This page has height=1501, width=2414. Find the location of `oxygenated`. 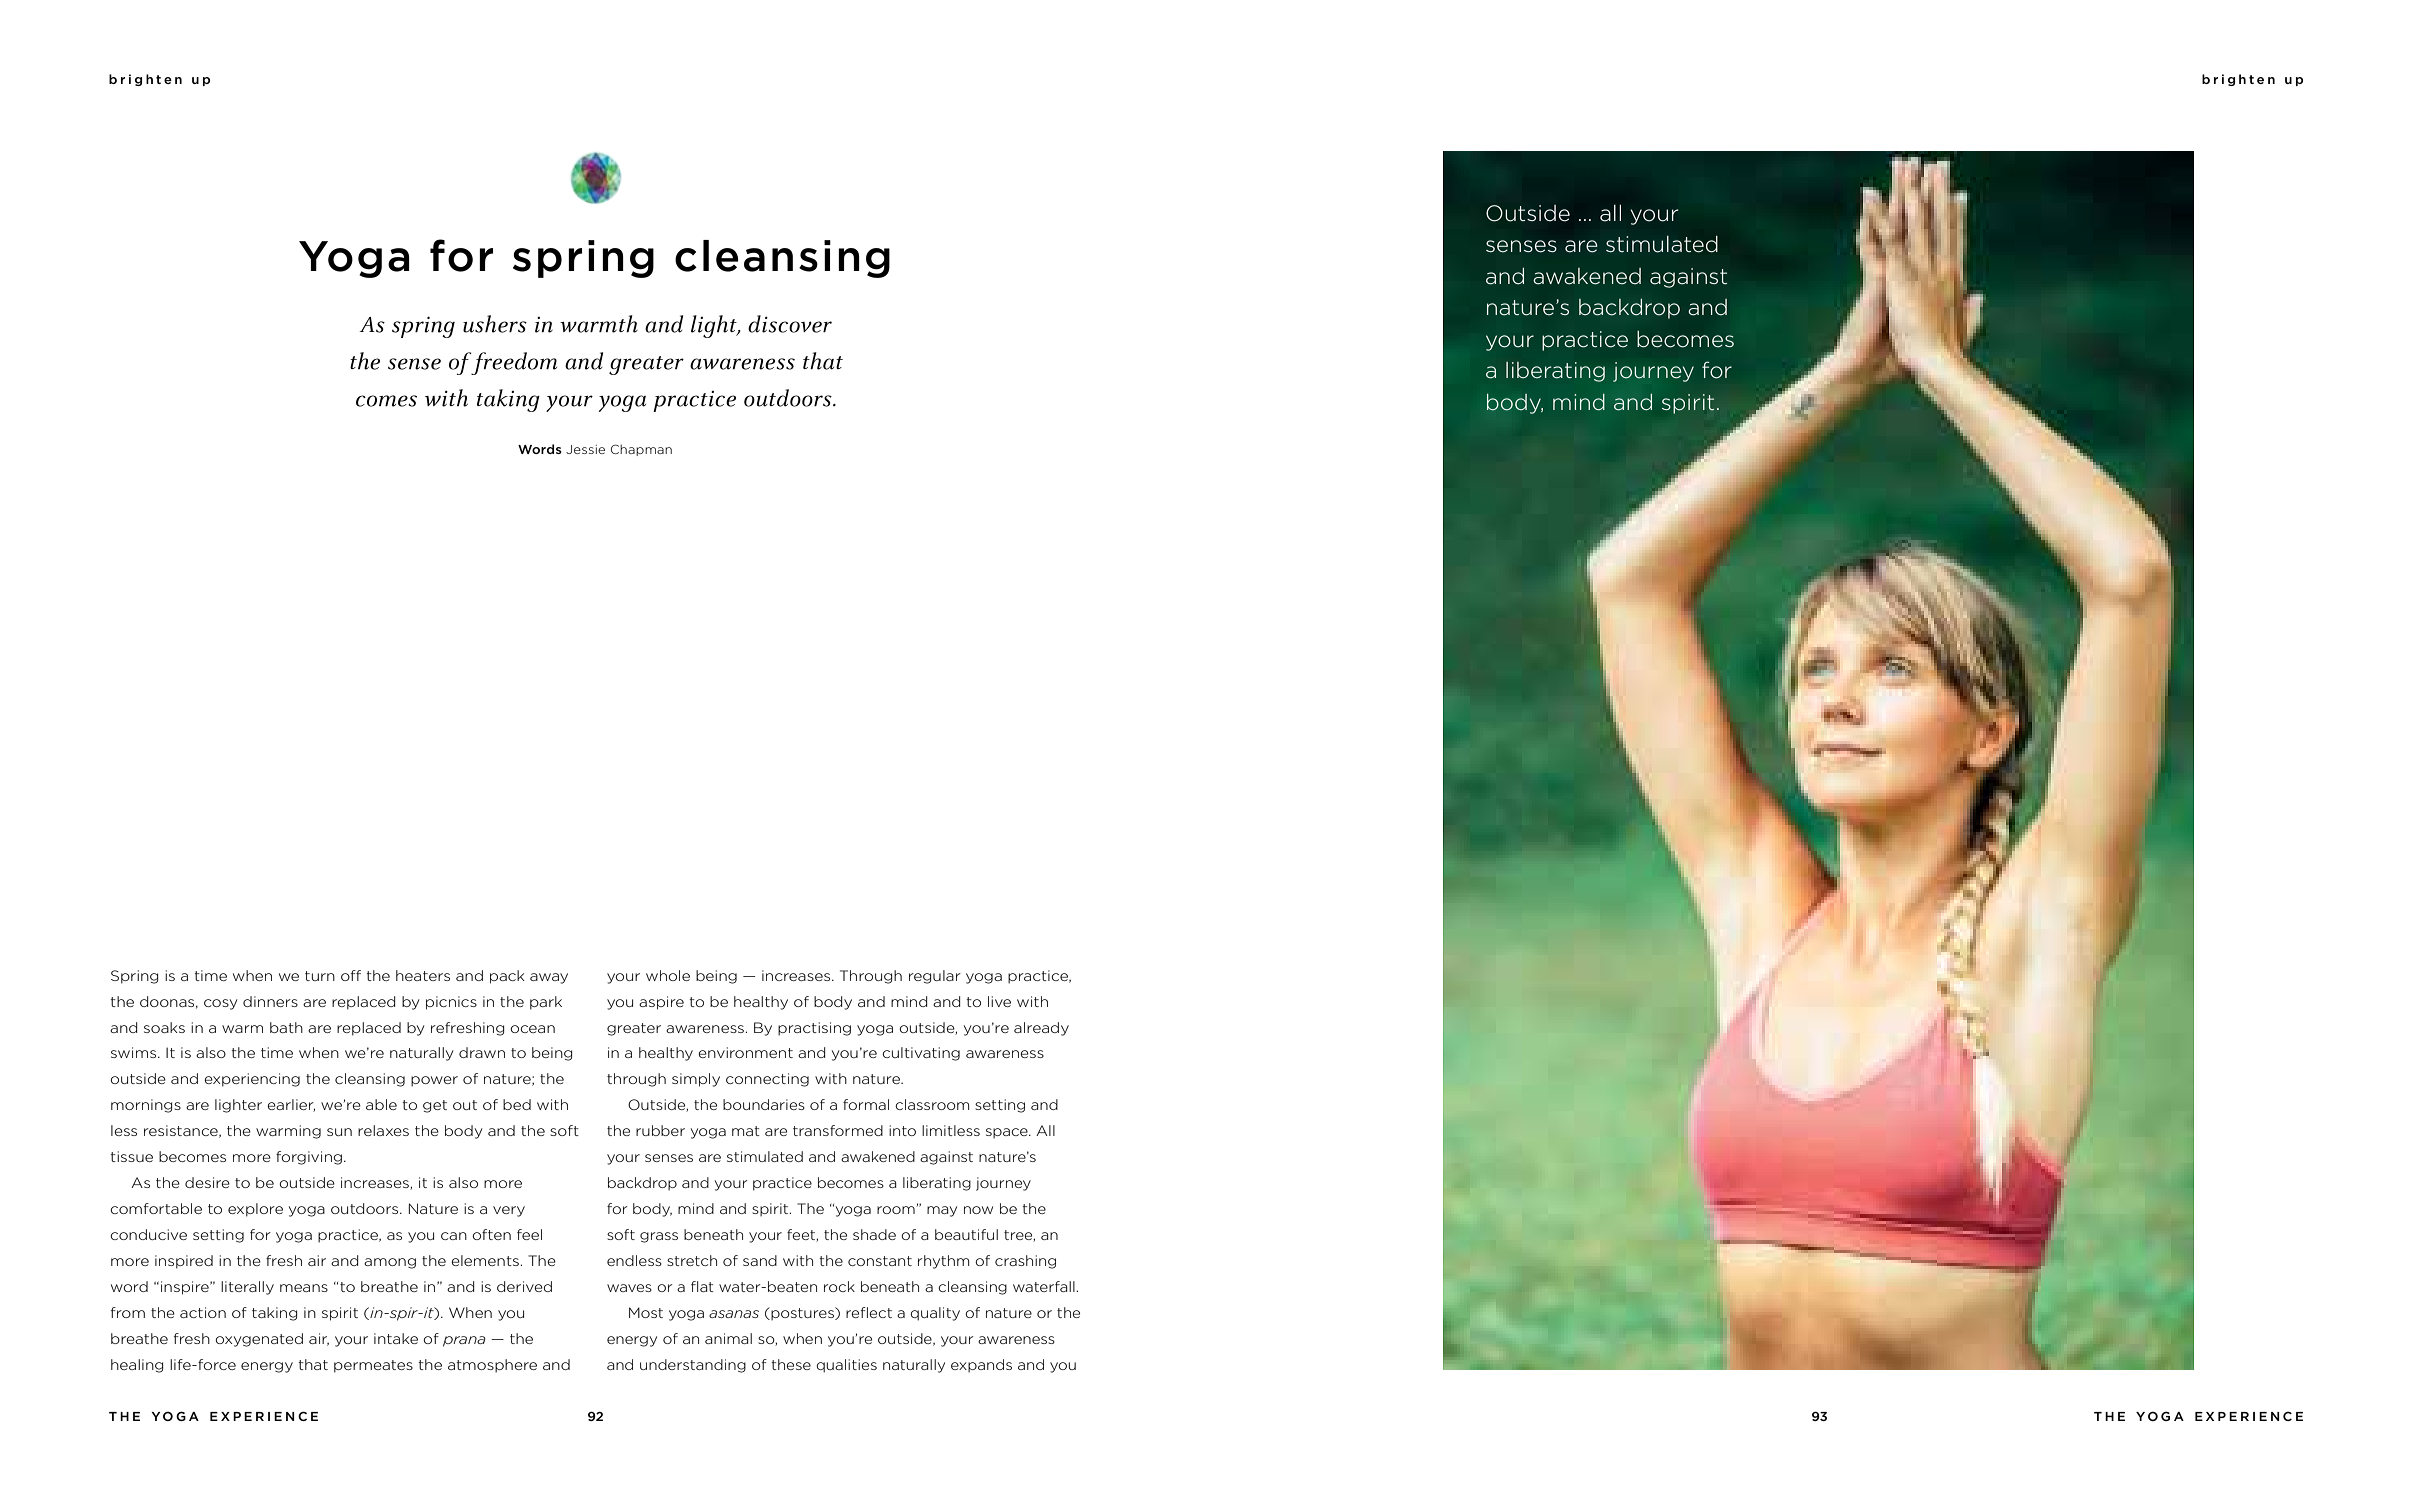

oxygenated is located at coordinates (259, 1340).
